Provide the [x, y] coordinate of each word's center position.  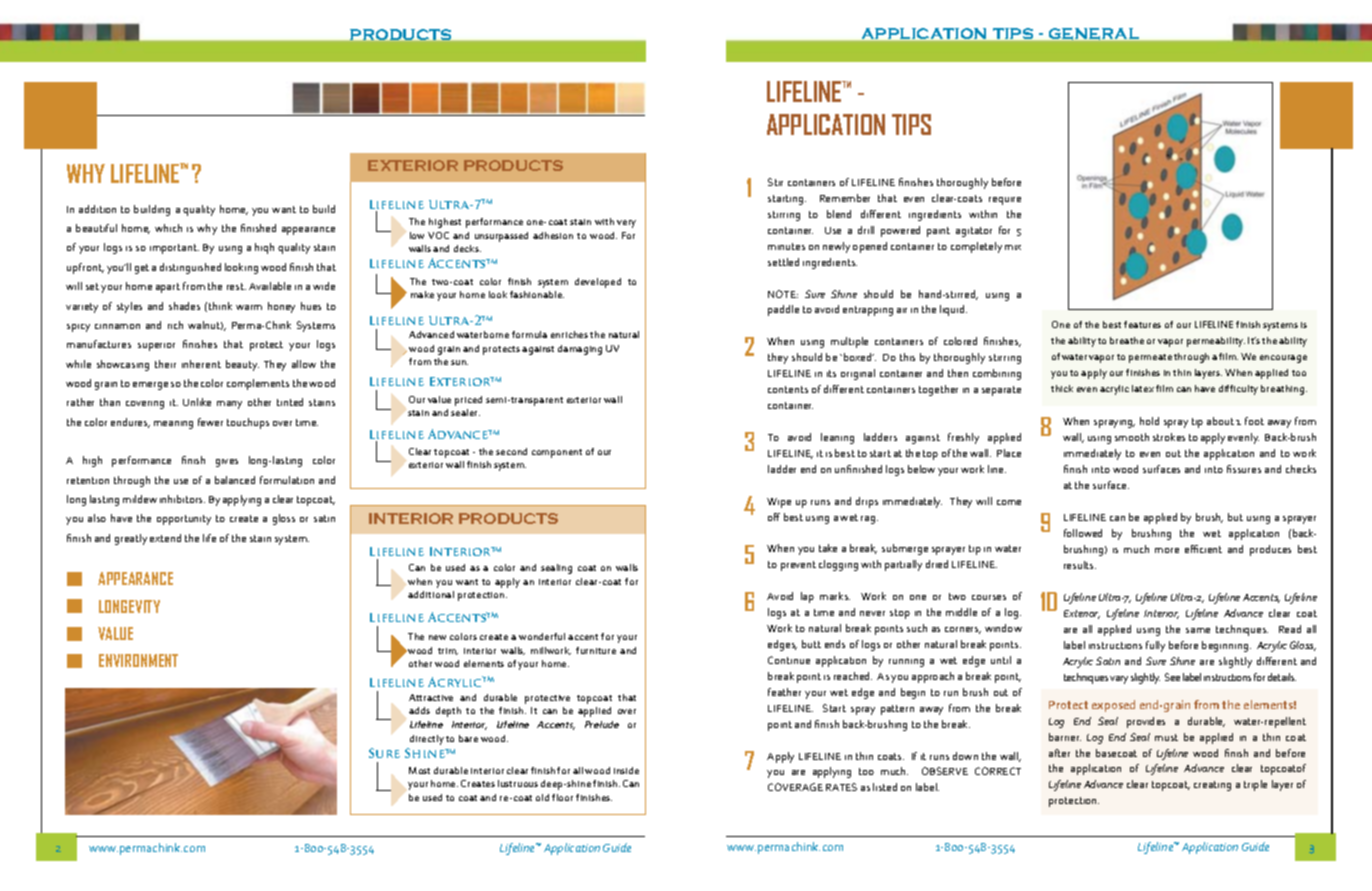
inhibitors [182, 499]
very [626, 224]
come [1009, 502]
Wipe [779, 503]
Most [419, 770]
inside [626, 770]
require [1005, 201]
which [168, 228]
